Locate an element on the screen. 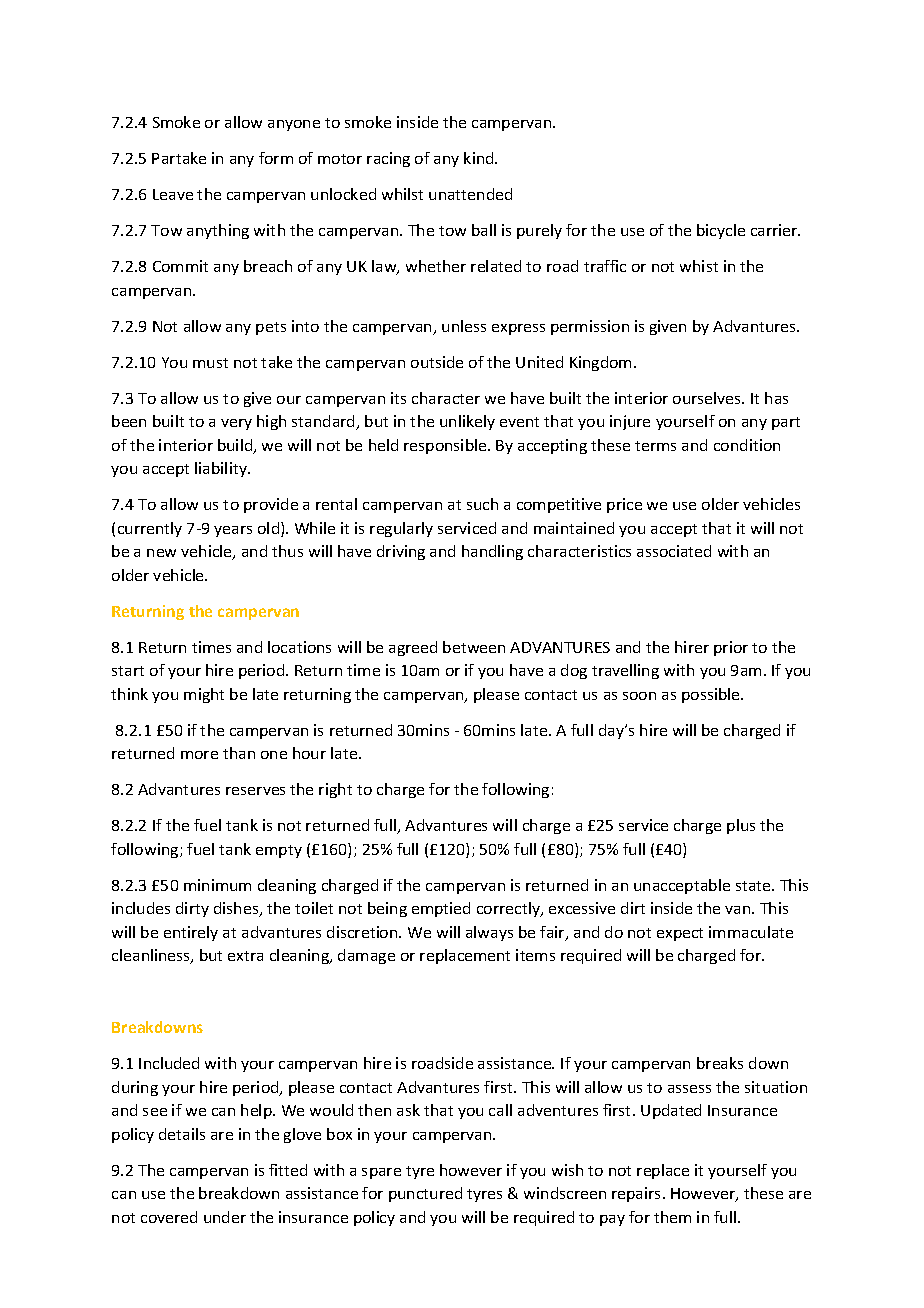 This screenshot has height=1308, width=924. carrier is located at coordinates (775, 230).
